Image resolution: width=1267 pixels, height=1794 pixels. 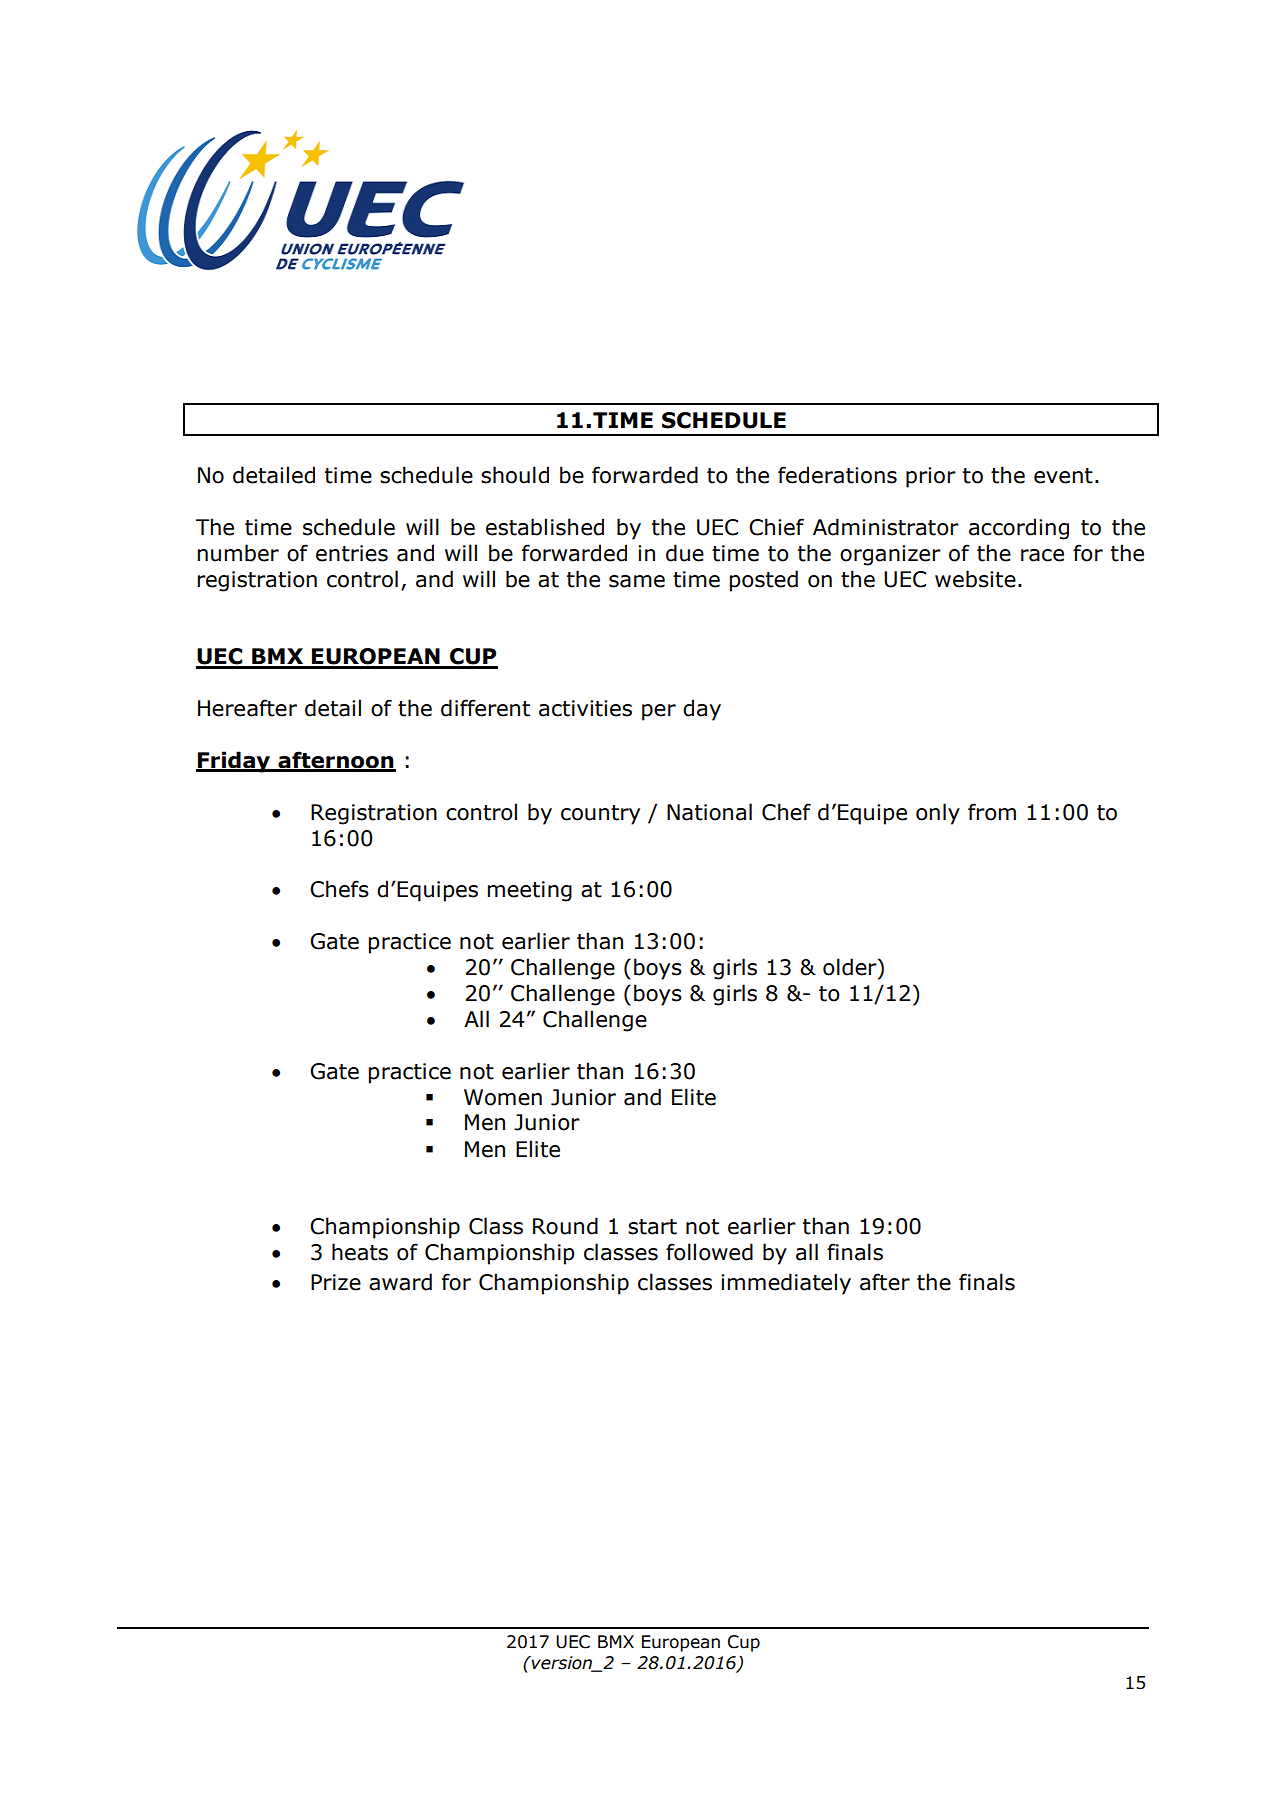 What do you see at coordinates (659, 712) in the screenshot?
I see `per` at bounding box center [659, 712].
